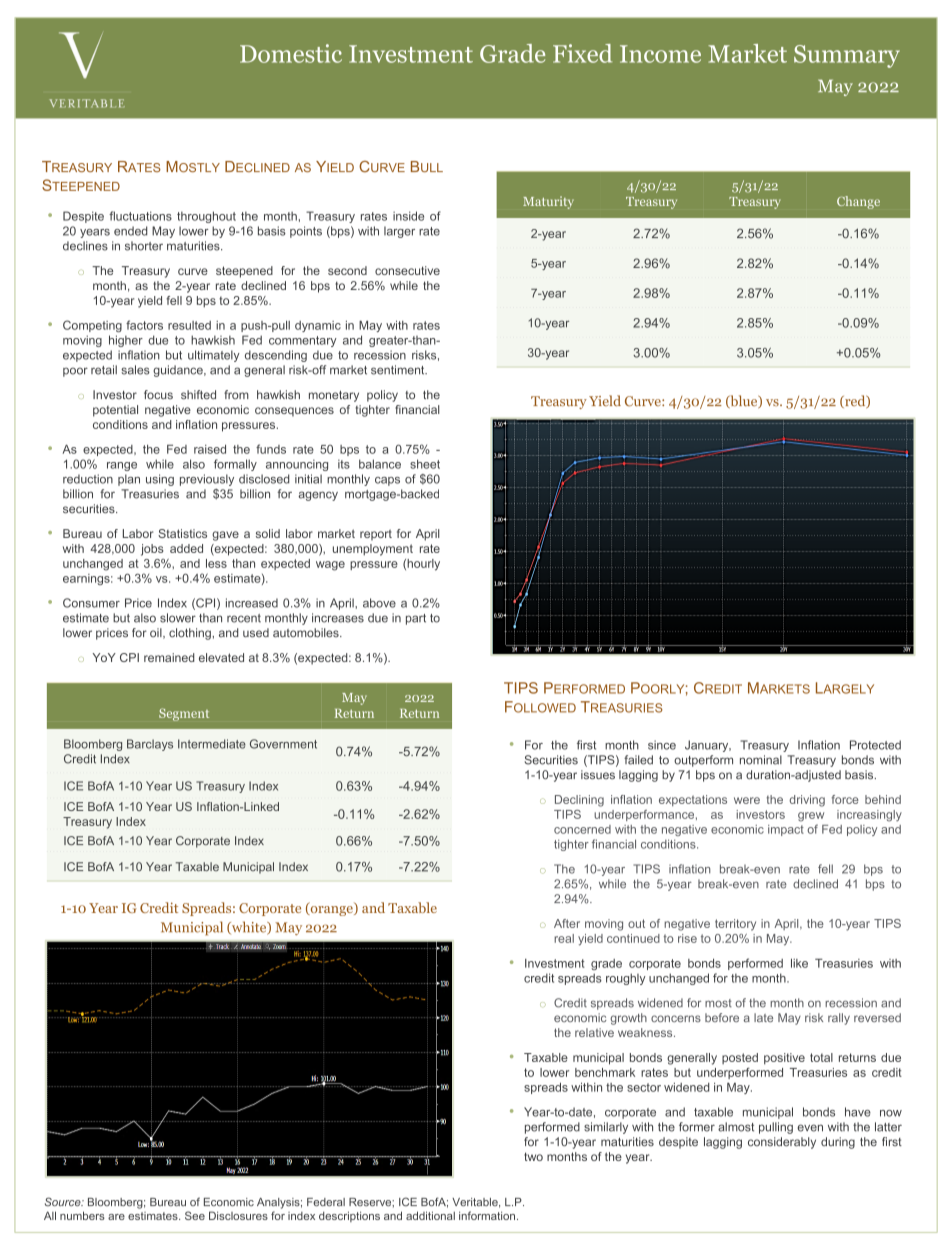 The width and height of the page is (952, 1250). I want to click on Barclays, so click(150, 745).
